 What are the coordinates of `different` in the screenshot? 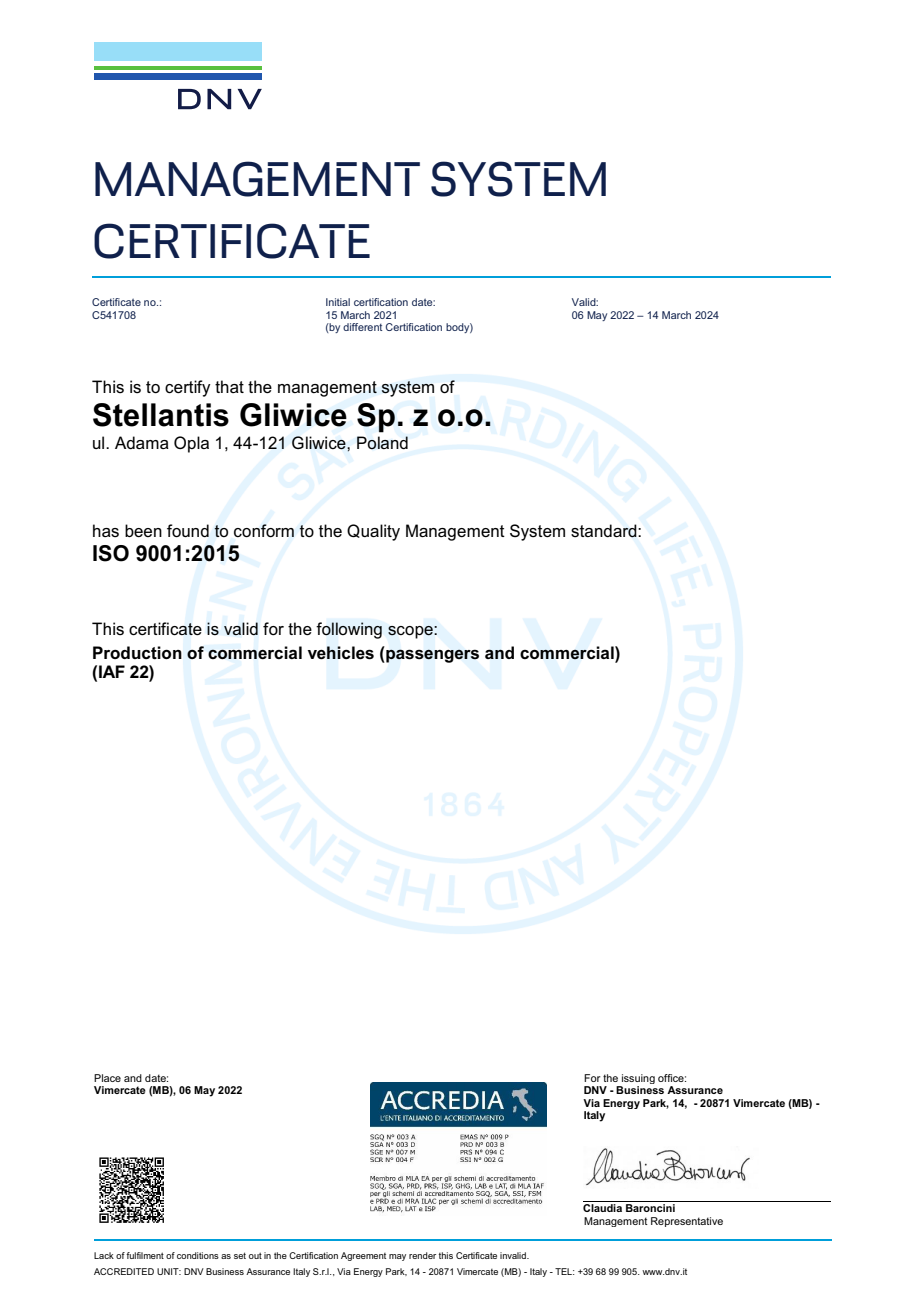 It's located at (362, 327).
